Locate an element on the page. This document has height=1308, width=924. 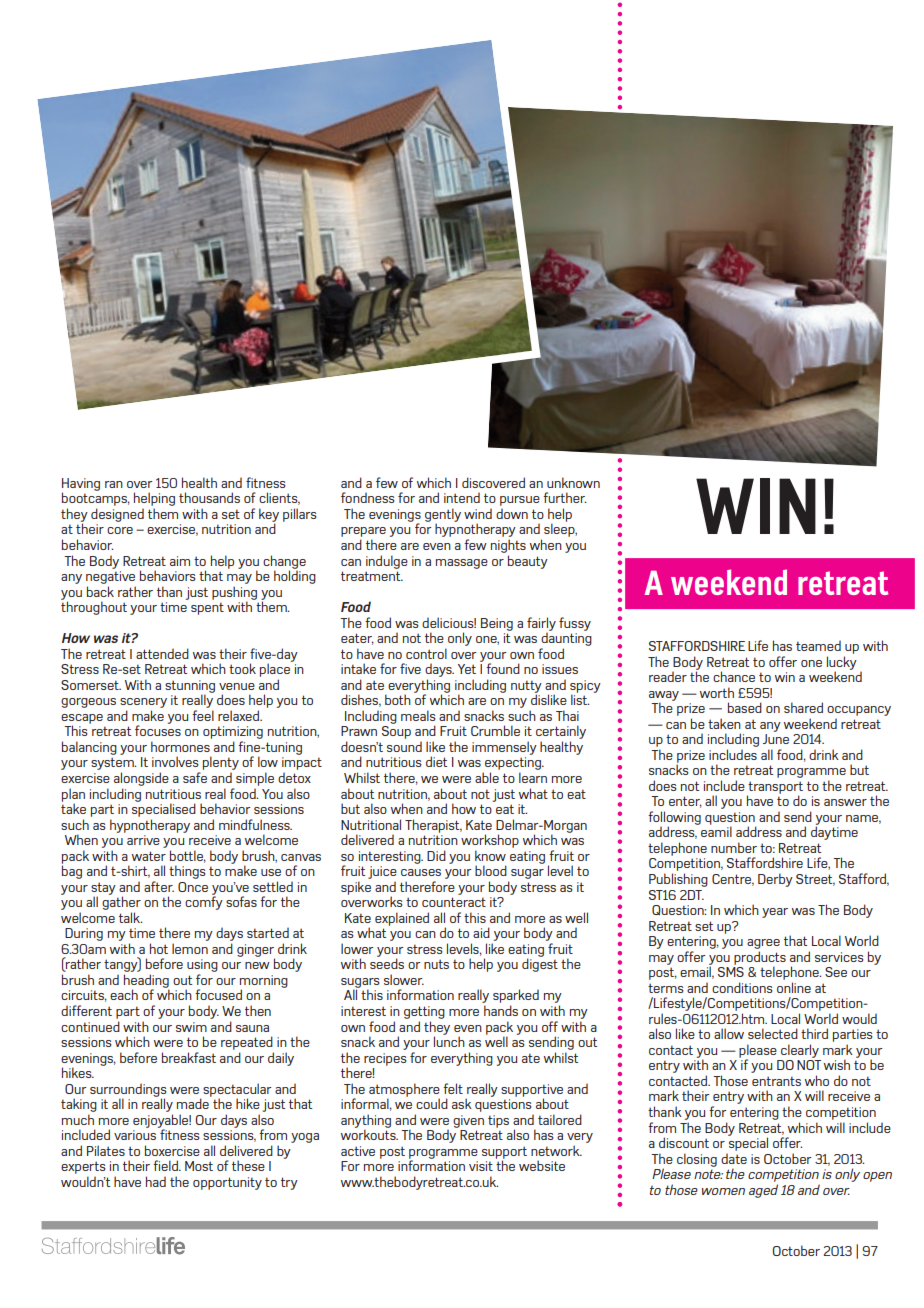
wind is located at coordinates (478, 513).
